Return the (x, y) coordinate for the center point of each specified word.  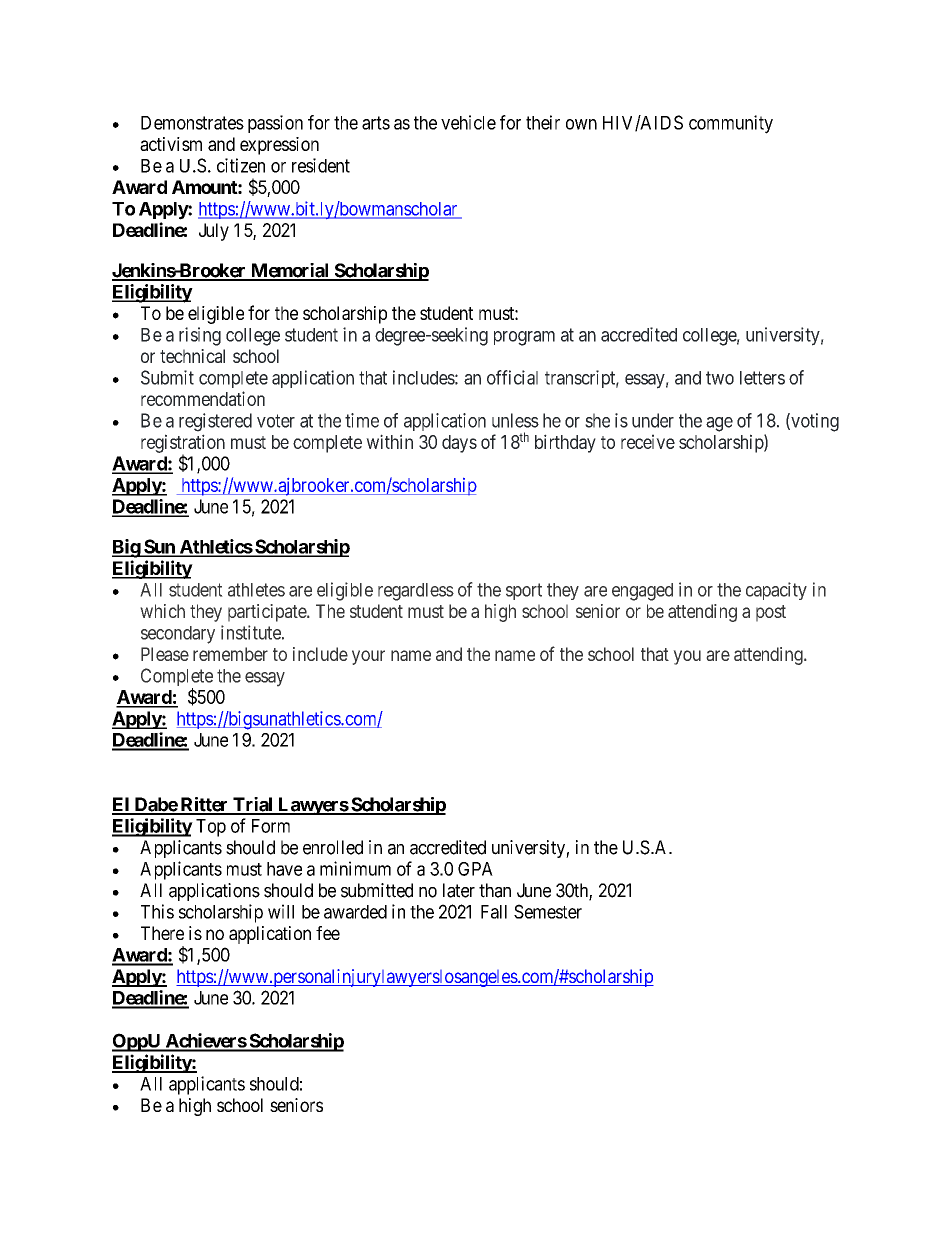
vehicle (468, 122)
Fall (494, 912)
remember (230, 654)
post (771, 613)
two (720, 378)
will (281, 911)
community (731, 124)
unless (515, 420)
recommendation (203, 398)
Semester (548, 911)
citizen (241, 165)
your (368, 657)
